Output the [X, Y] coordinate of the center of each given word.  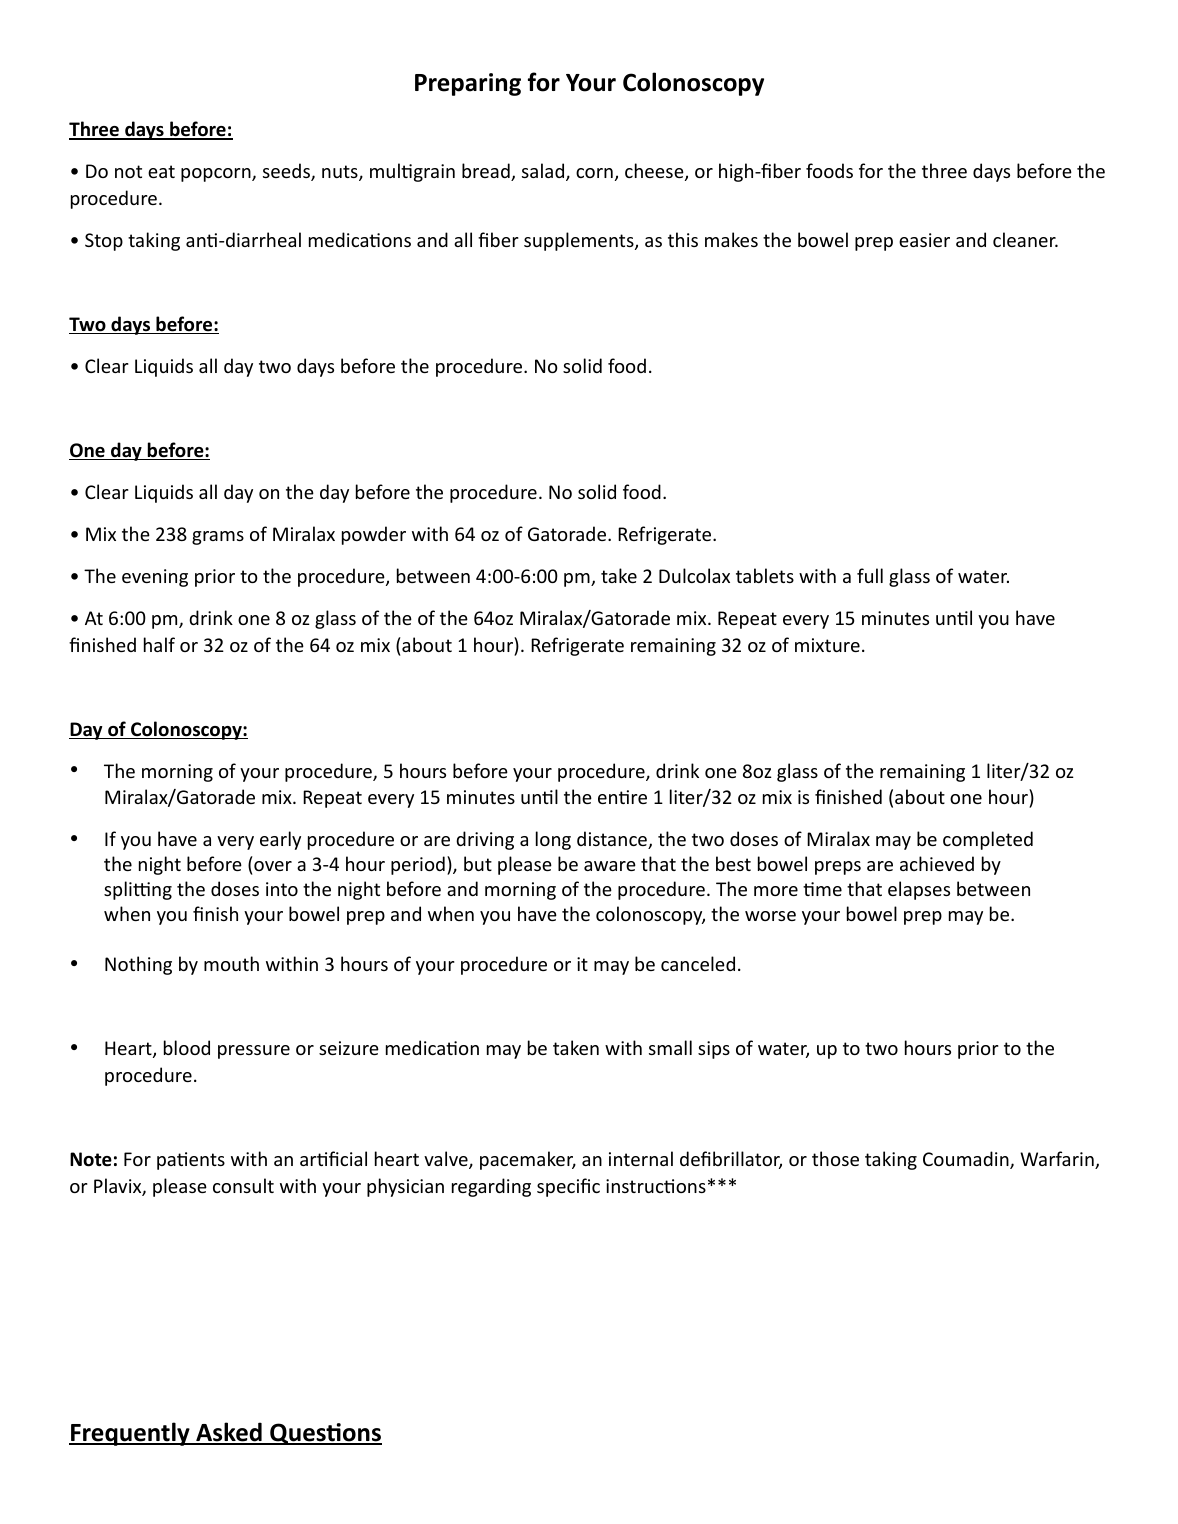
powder [374, 535]
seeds [287, 172]
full [870, 575]
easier [924, 240]
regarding [491, 1187]
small [670, 1047]
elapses [919, 890]
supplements [580, 241]
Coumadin [967, 1160]
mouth [231, 963]
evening [155, 578]
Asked [229, 1433]
